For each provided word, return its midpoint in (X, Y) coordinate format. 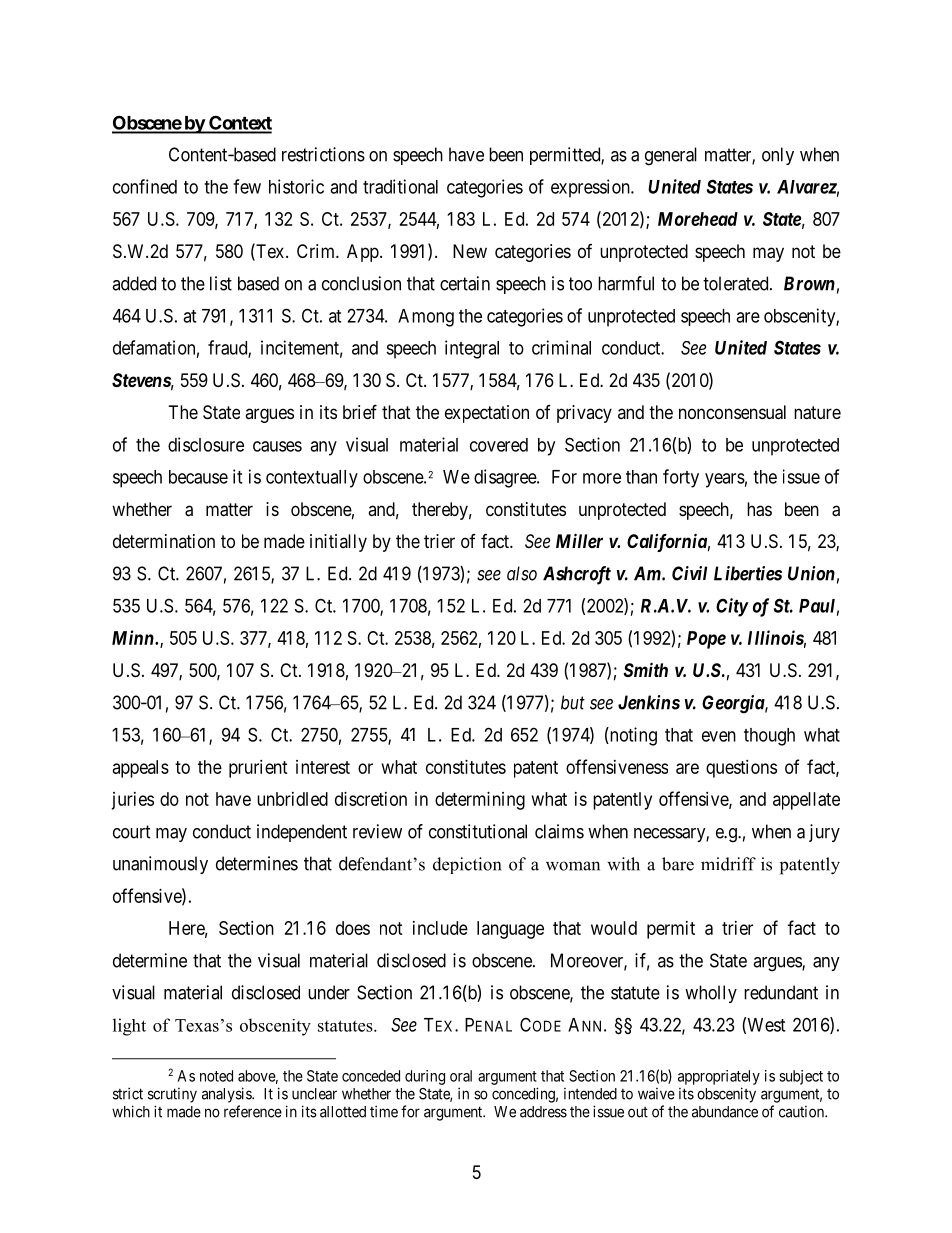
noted (216, 1076)
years (725, 480)
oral (461, 1076)
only (778, 156)
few (247, 186)
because (198, 477)
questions (741, 769)
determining (480, 801)
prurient (258, 769)
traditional (400, 186)
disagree (506, 478)
